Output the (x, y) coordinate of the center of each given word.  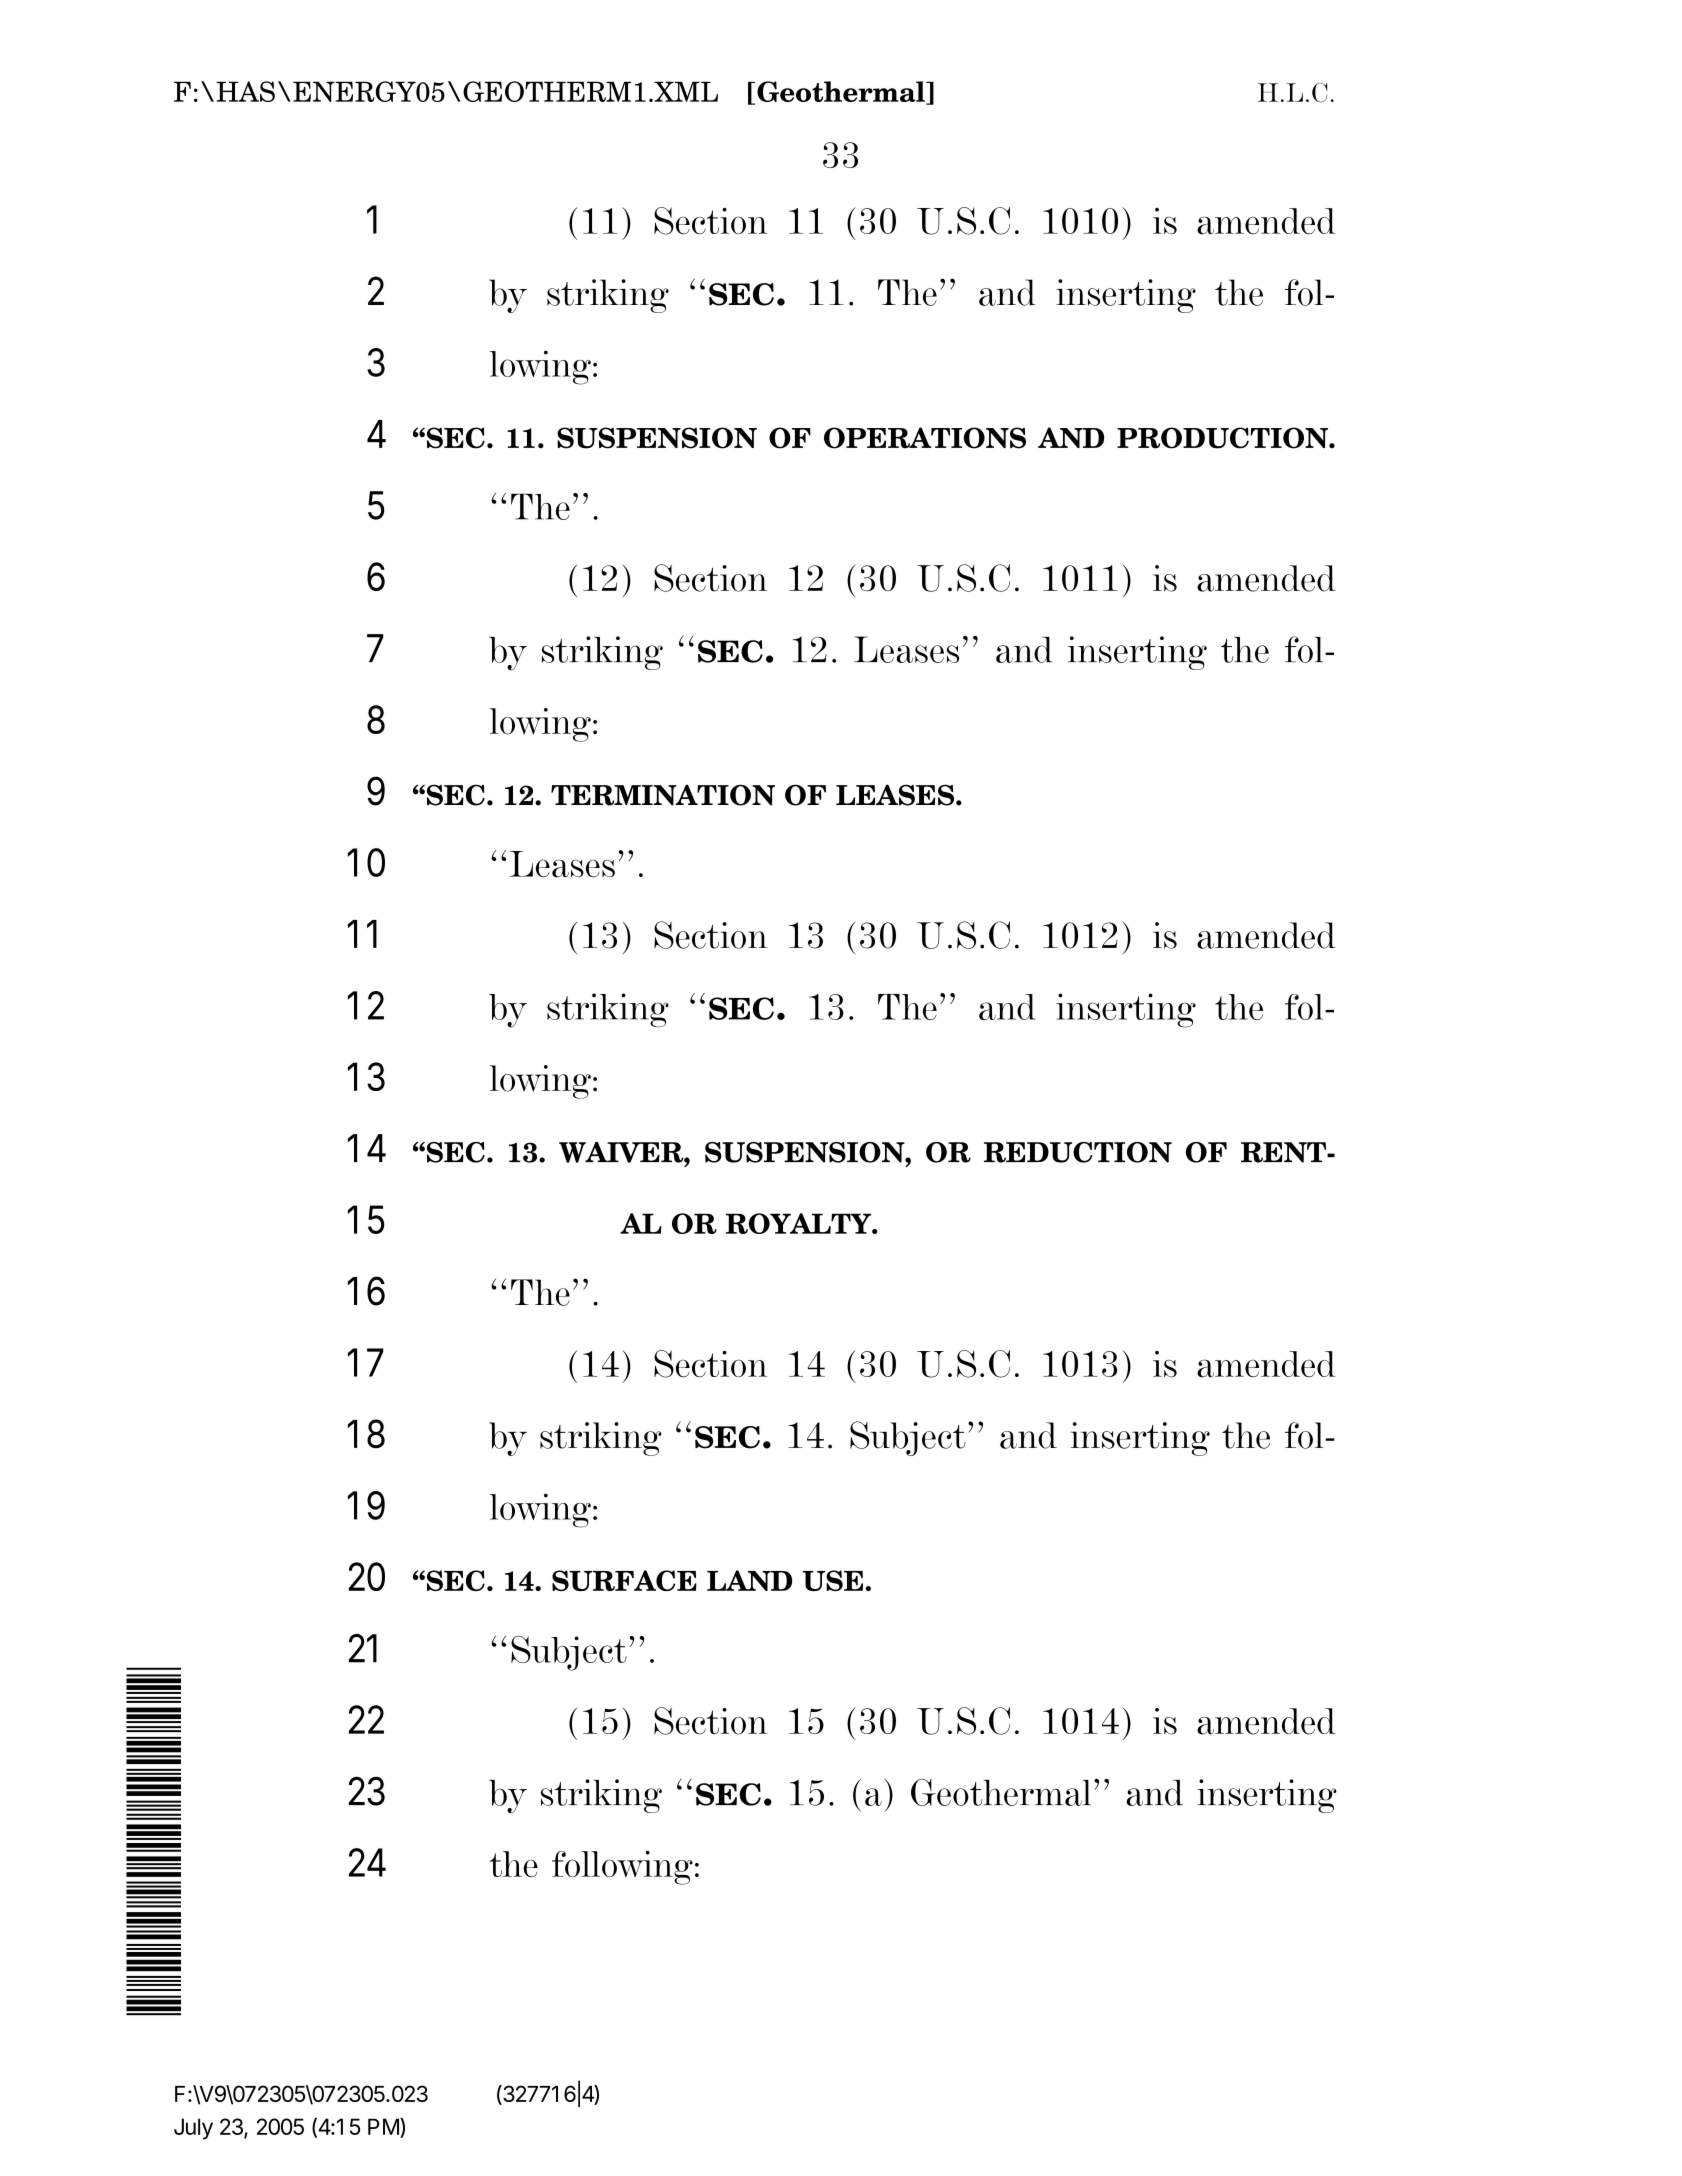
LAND (749, 1580)
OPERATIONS (925, 438)
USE (832, 1580)
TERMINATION (663, 795)
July (193, 2129)
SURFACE (624, 1580)
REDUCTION (1078, 1152)
